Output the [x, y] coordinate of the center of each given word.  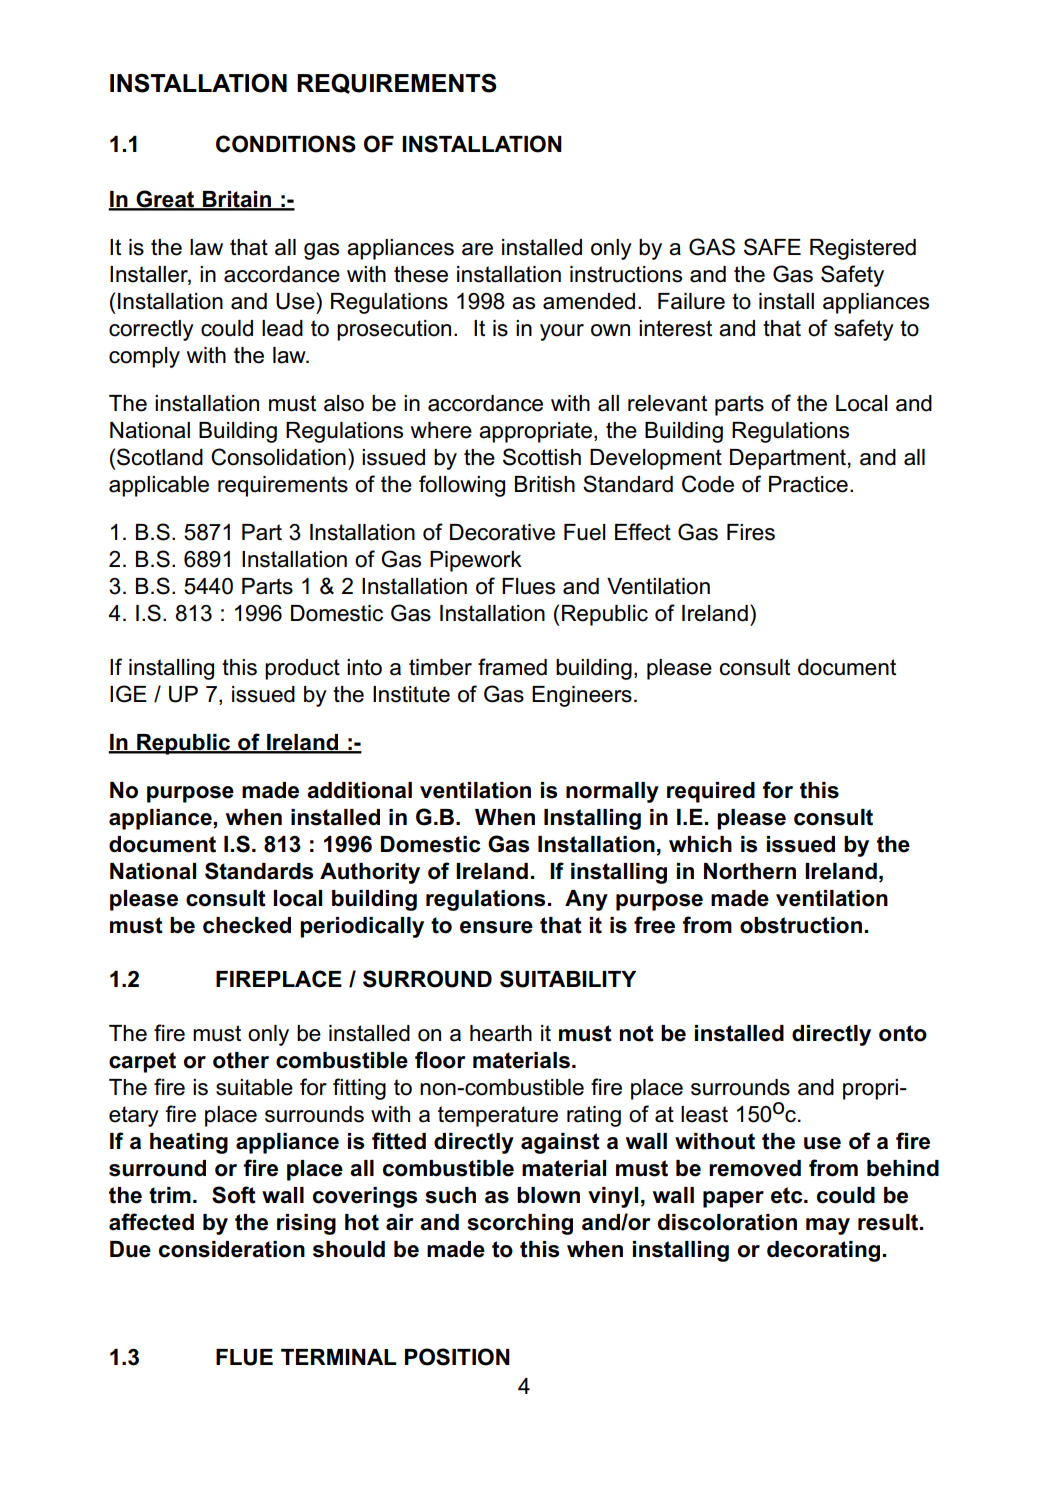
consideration [232, 1249]
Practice [808, 484]
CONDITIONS [286, 144]
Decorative [502, 532]
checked [247, 925]
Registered [863, 249]
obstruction [801, 925]
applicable [159, 486]
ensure [496, 927]
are [477, 249]
